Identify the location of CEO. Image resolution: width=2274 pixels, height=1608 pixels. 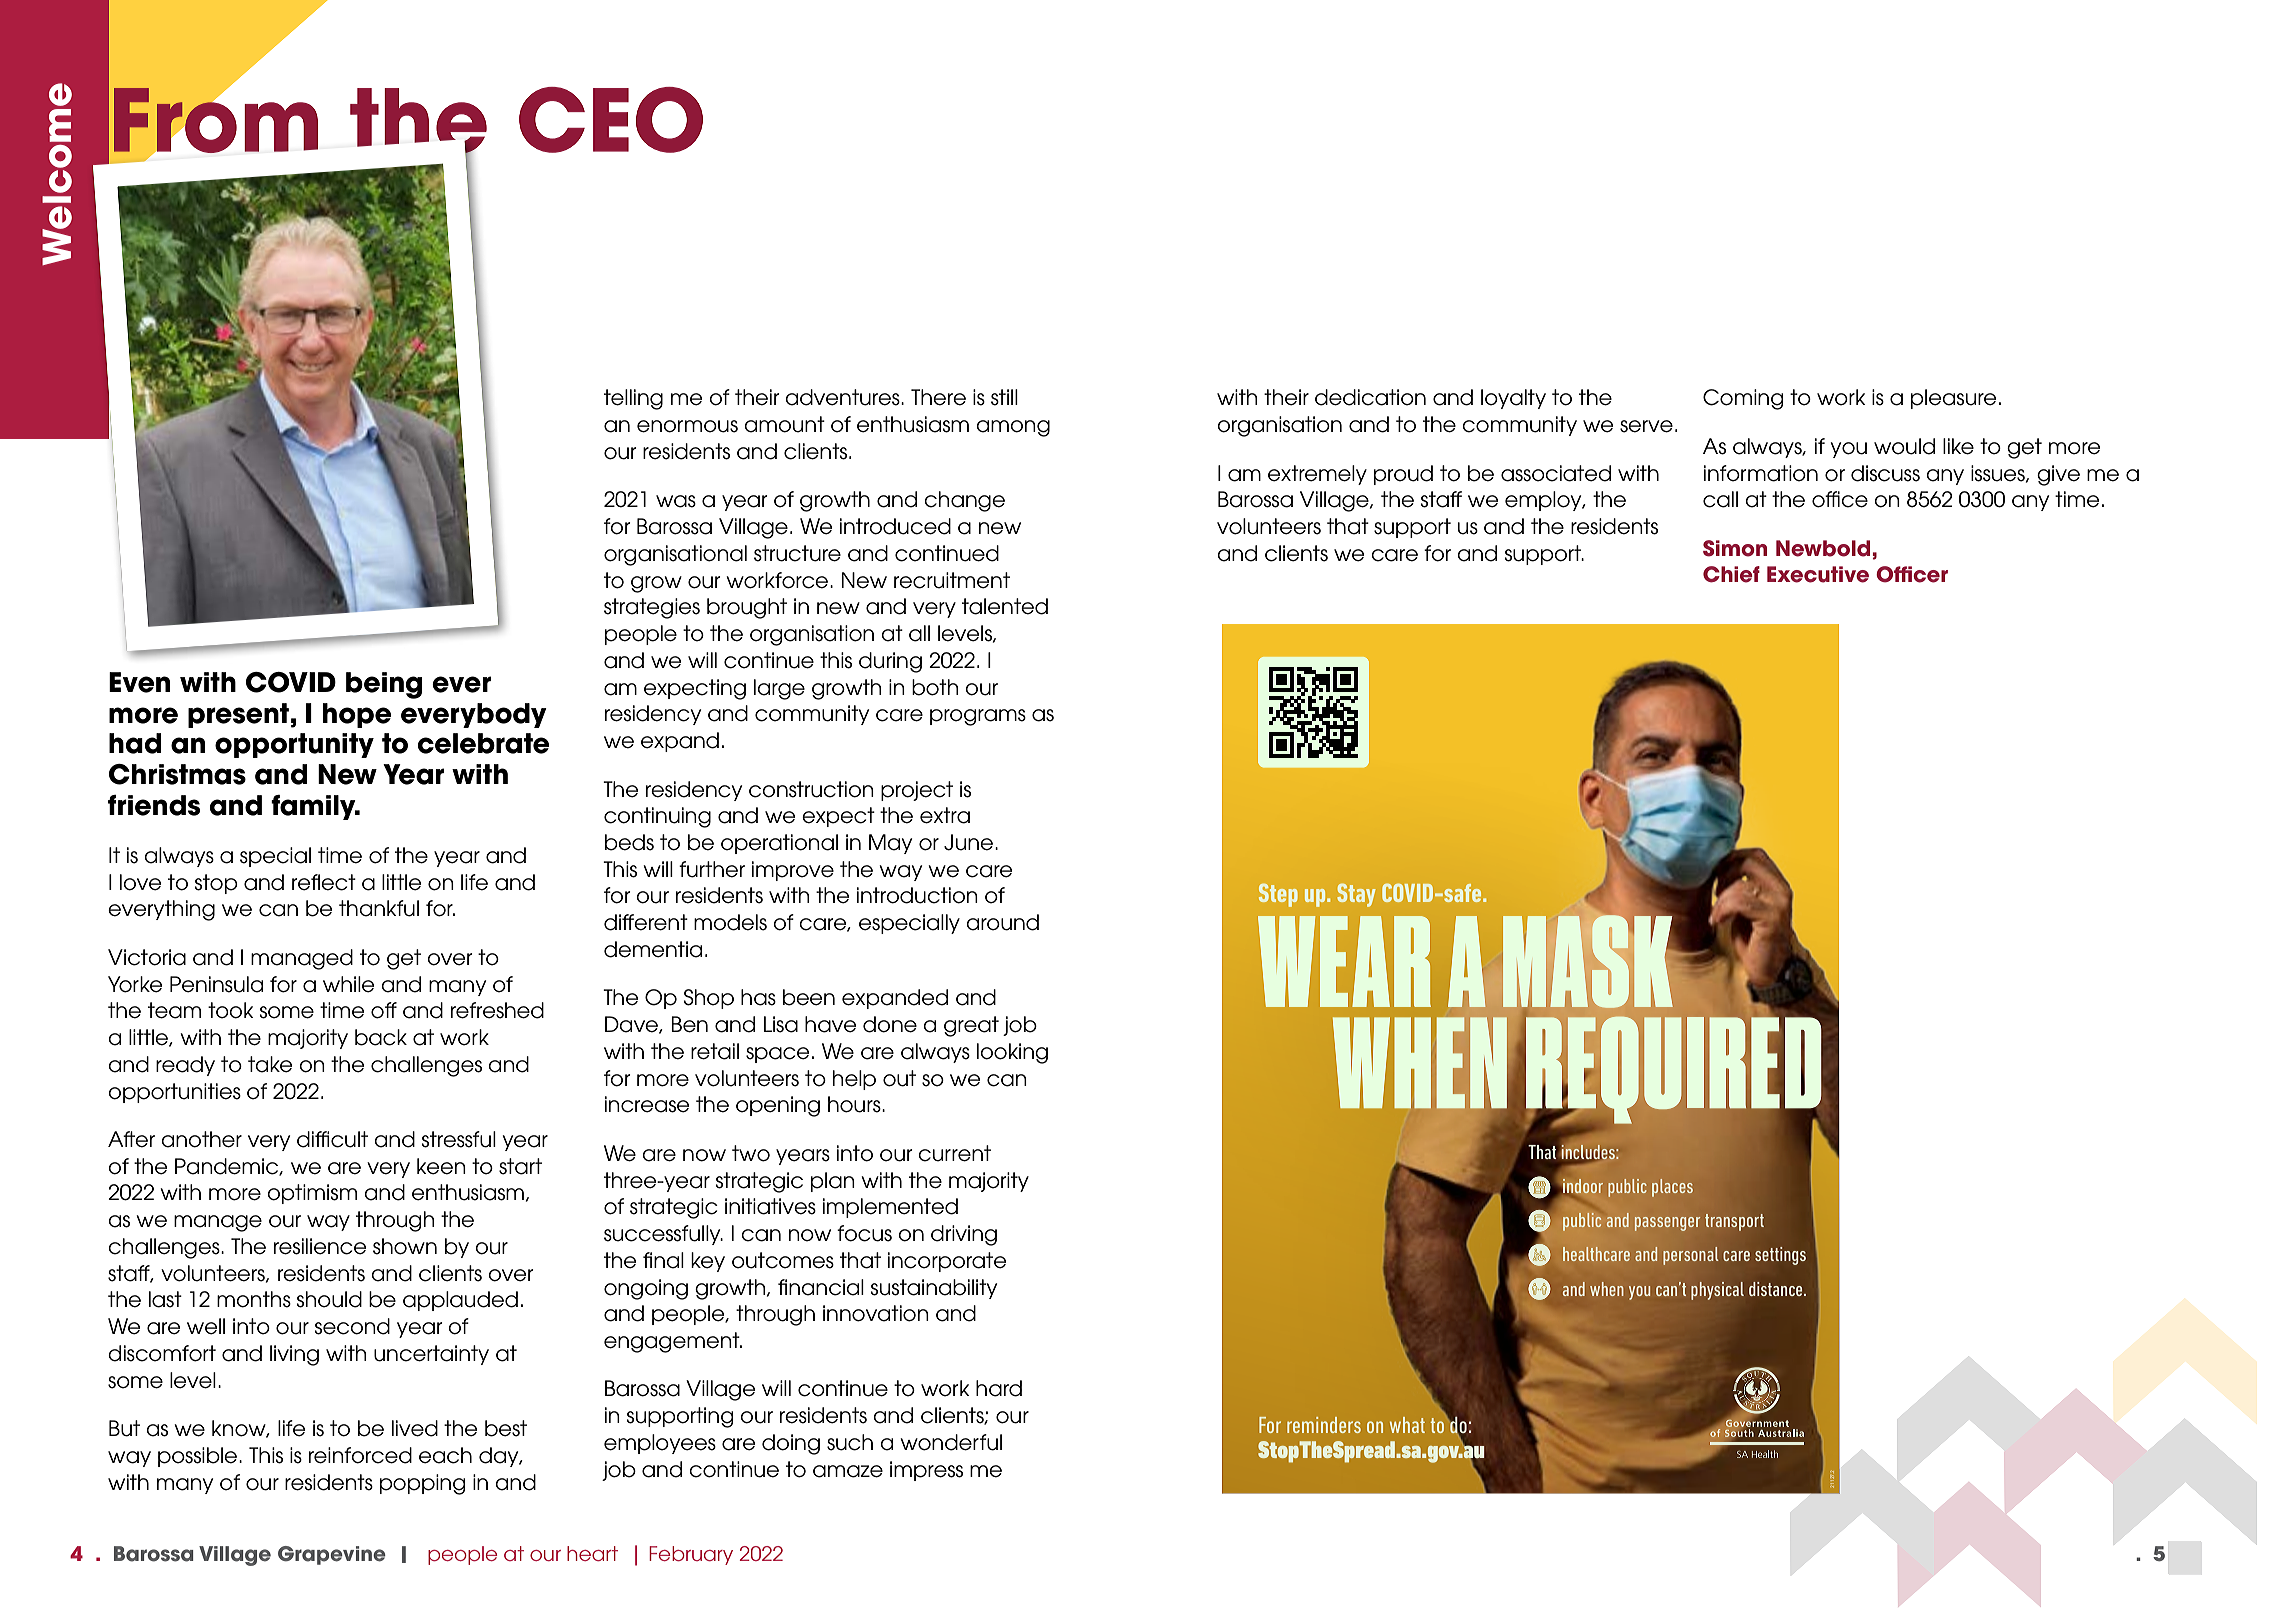
(611, 120).
